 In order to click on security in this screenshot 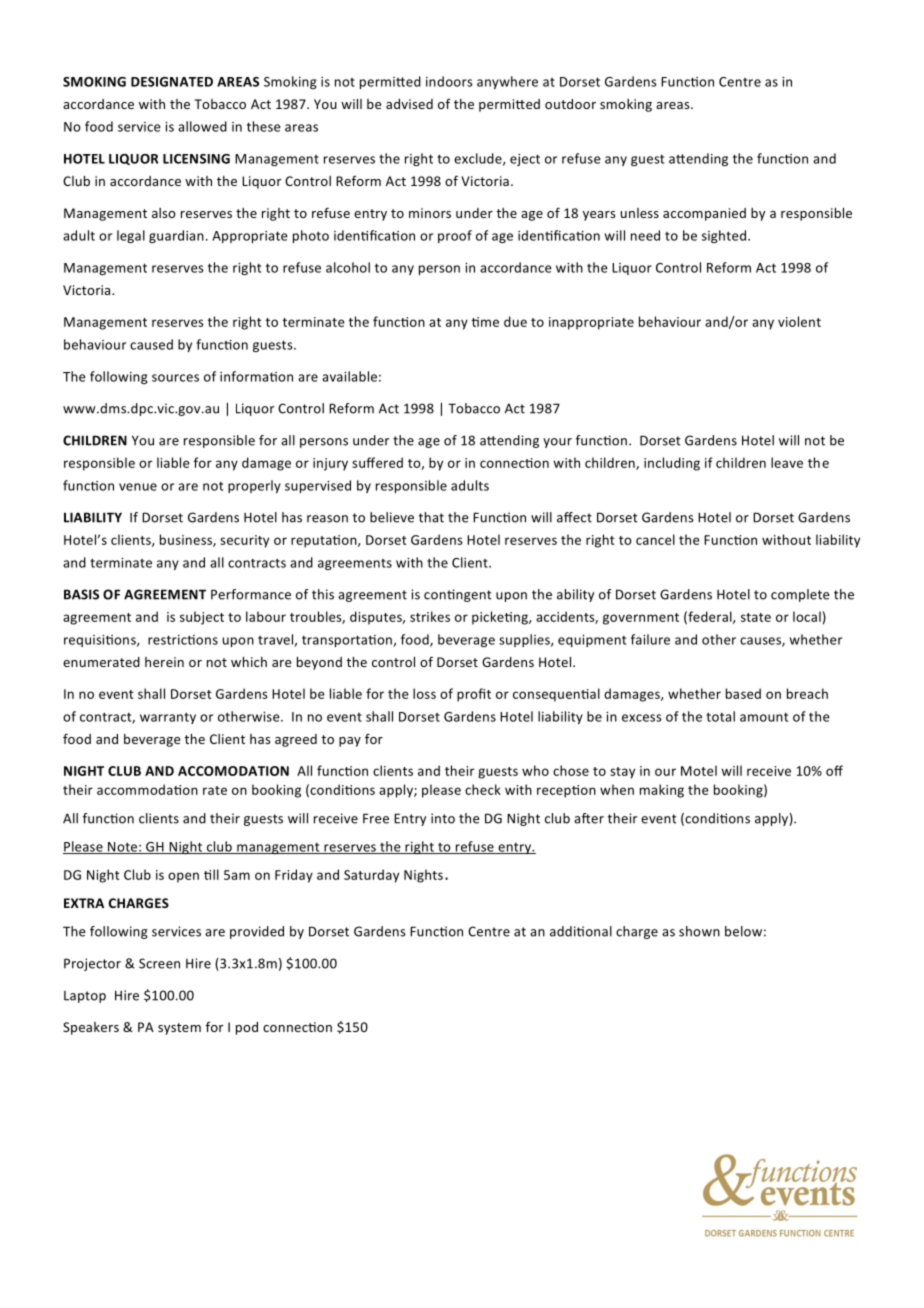, I will do `click(244, 541)`.
